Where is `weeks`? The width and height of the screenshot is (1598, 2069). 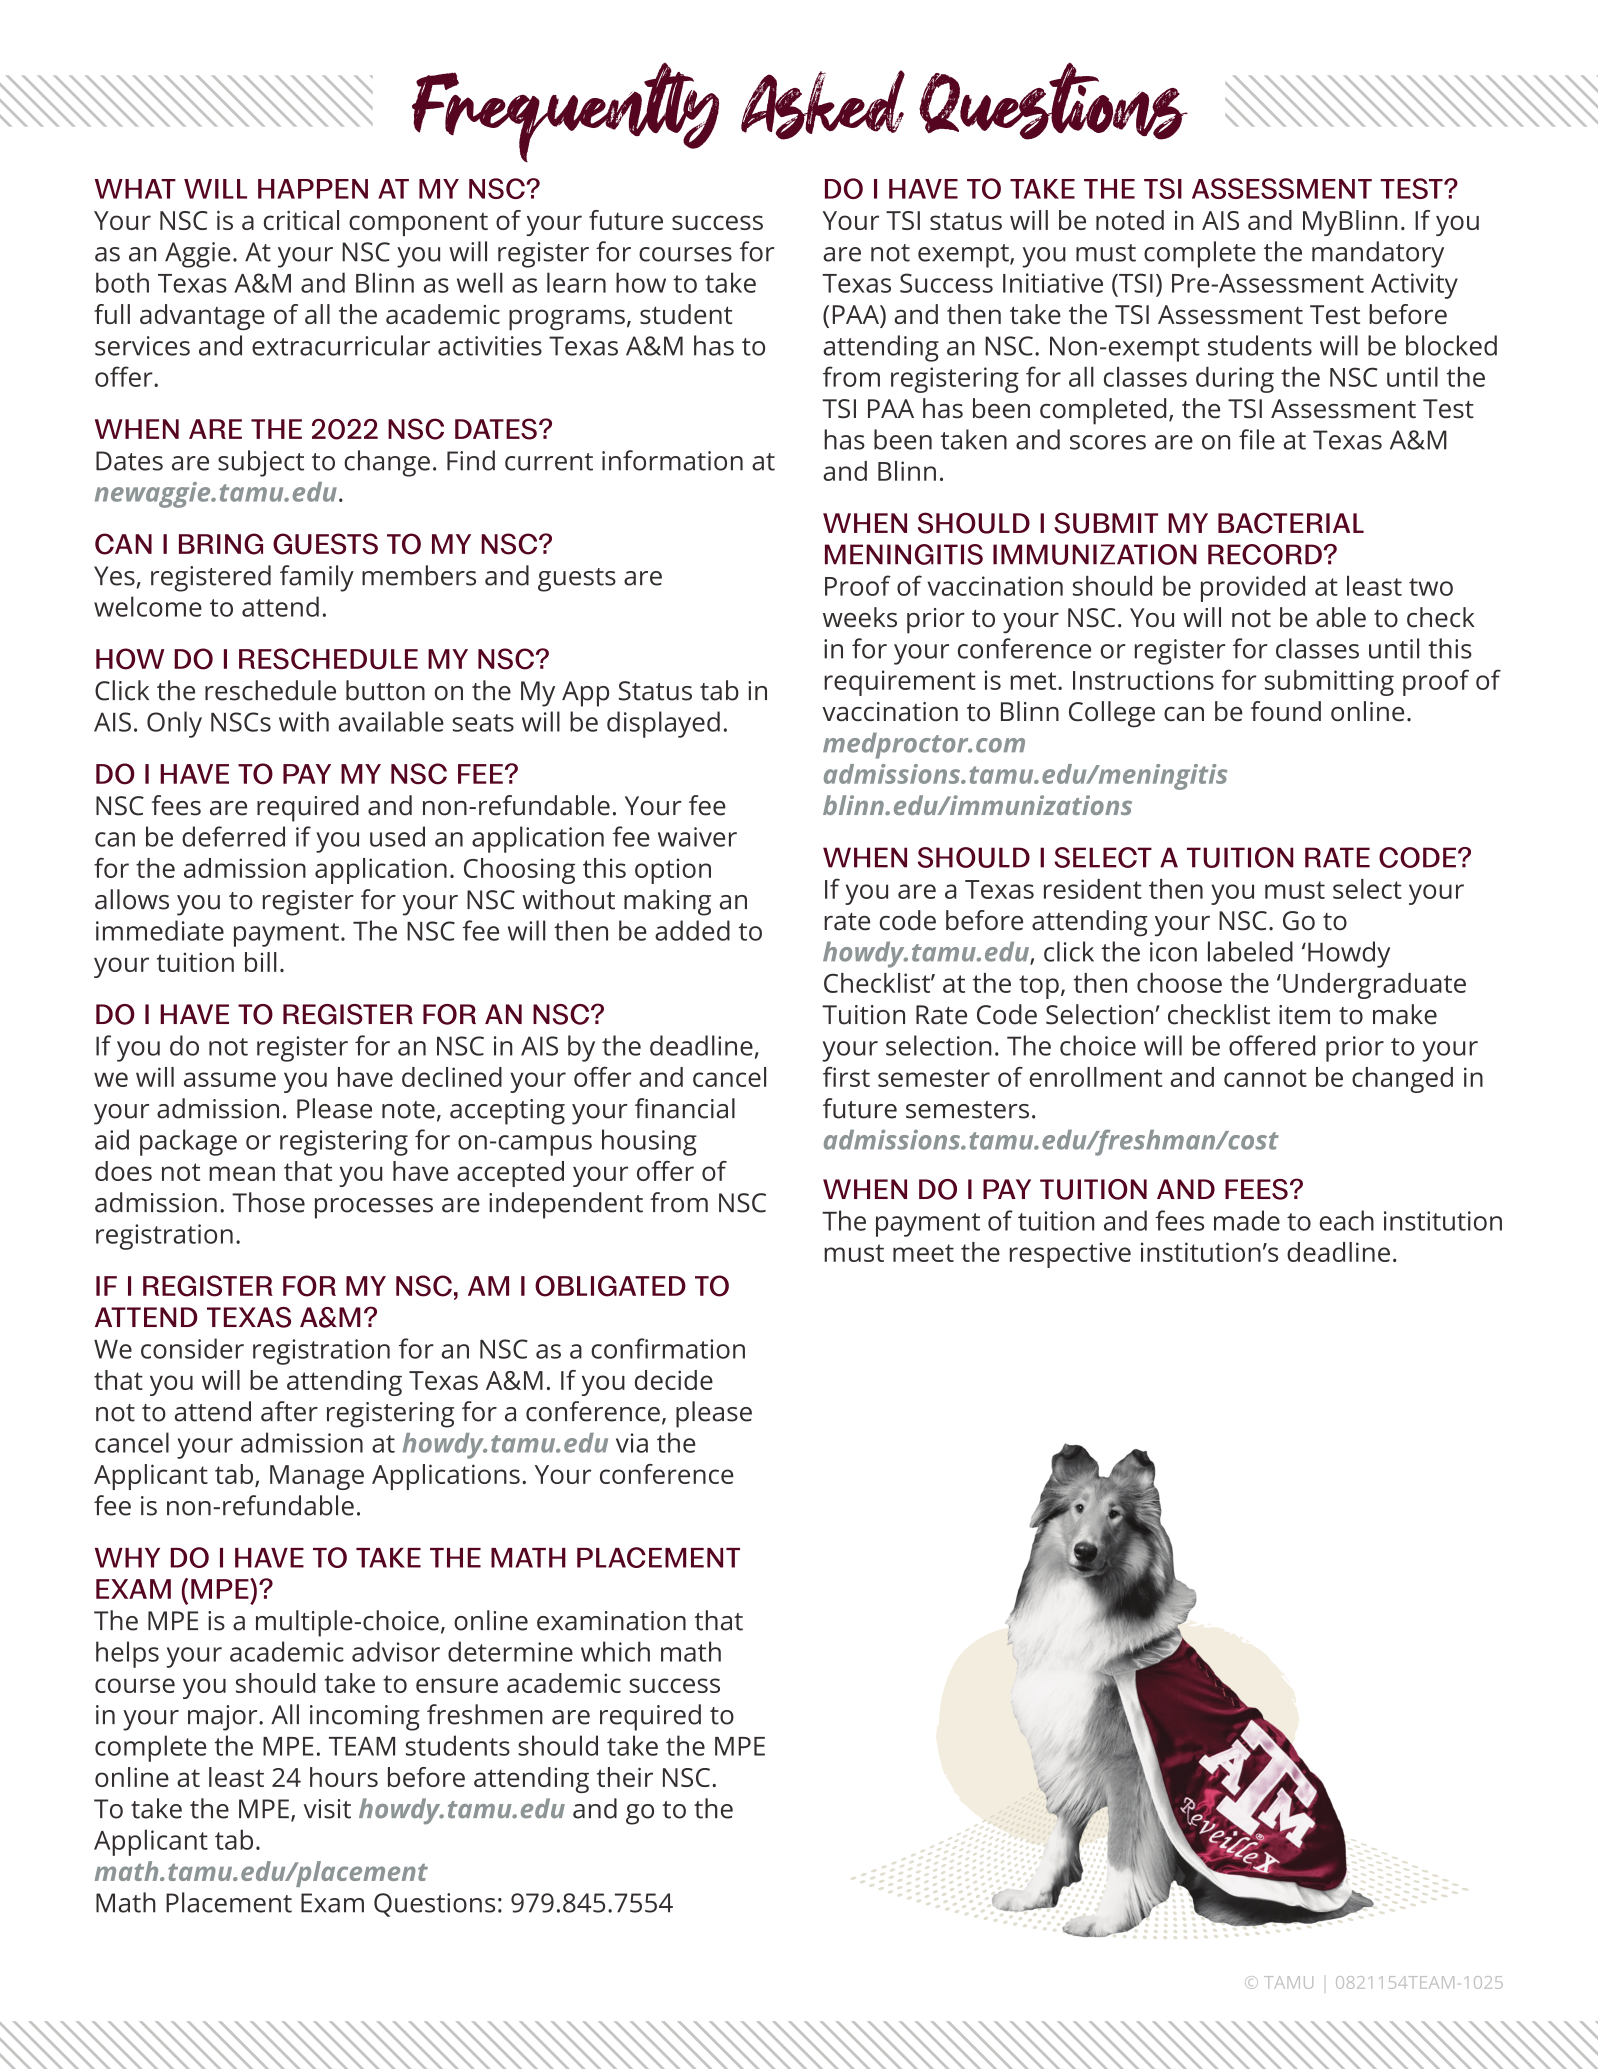 weeks is located at coordinates (860, 617).
